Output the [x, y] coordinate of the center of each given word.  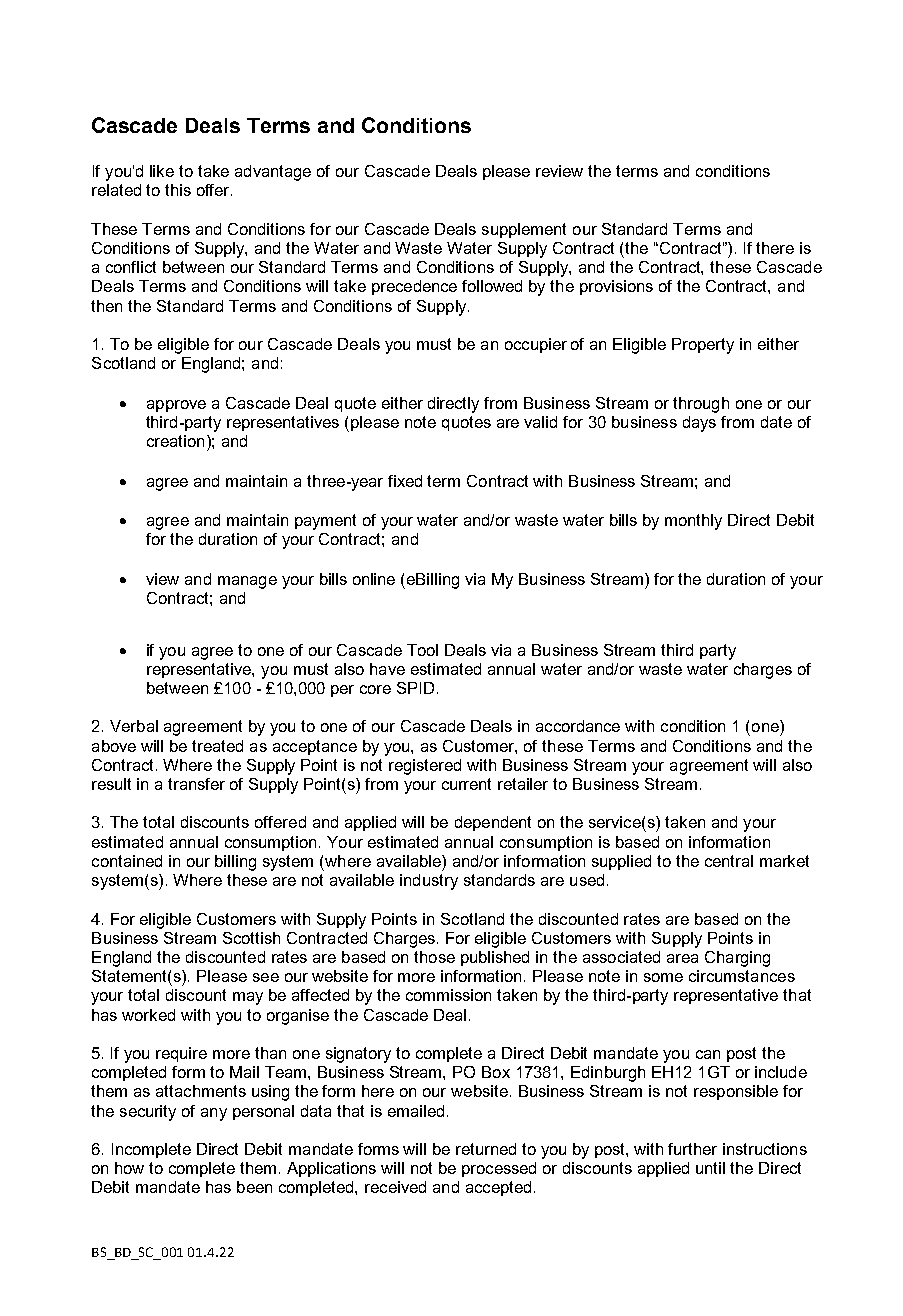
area [682, 958]
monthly [693, 522]
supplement [524, 230]
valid [540, 422]
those [434, 957]
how [129, 1168]
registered [425, 767]
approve [176, 406]
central [729, 861]
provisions [616, 287]
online [374, 579]
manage [247, 582]
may [248, 998]
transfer [196, 784]
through [701, 405]
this [178, 190]
